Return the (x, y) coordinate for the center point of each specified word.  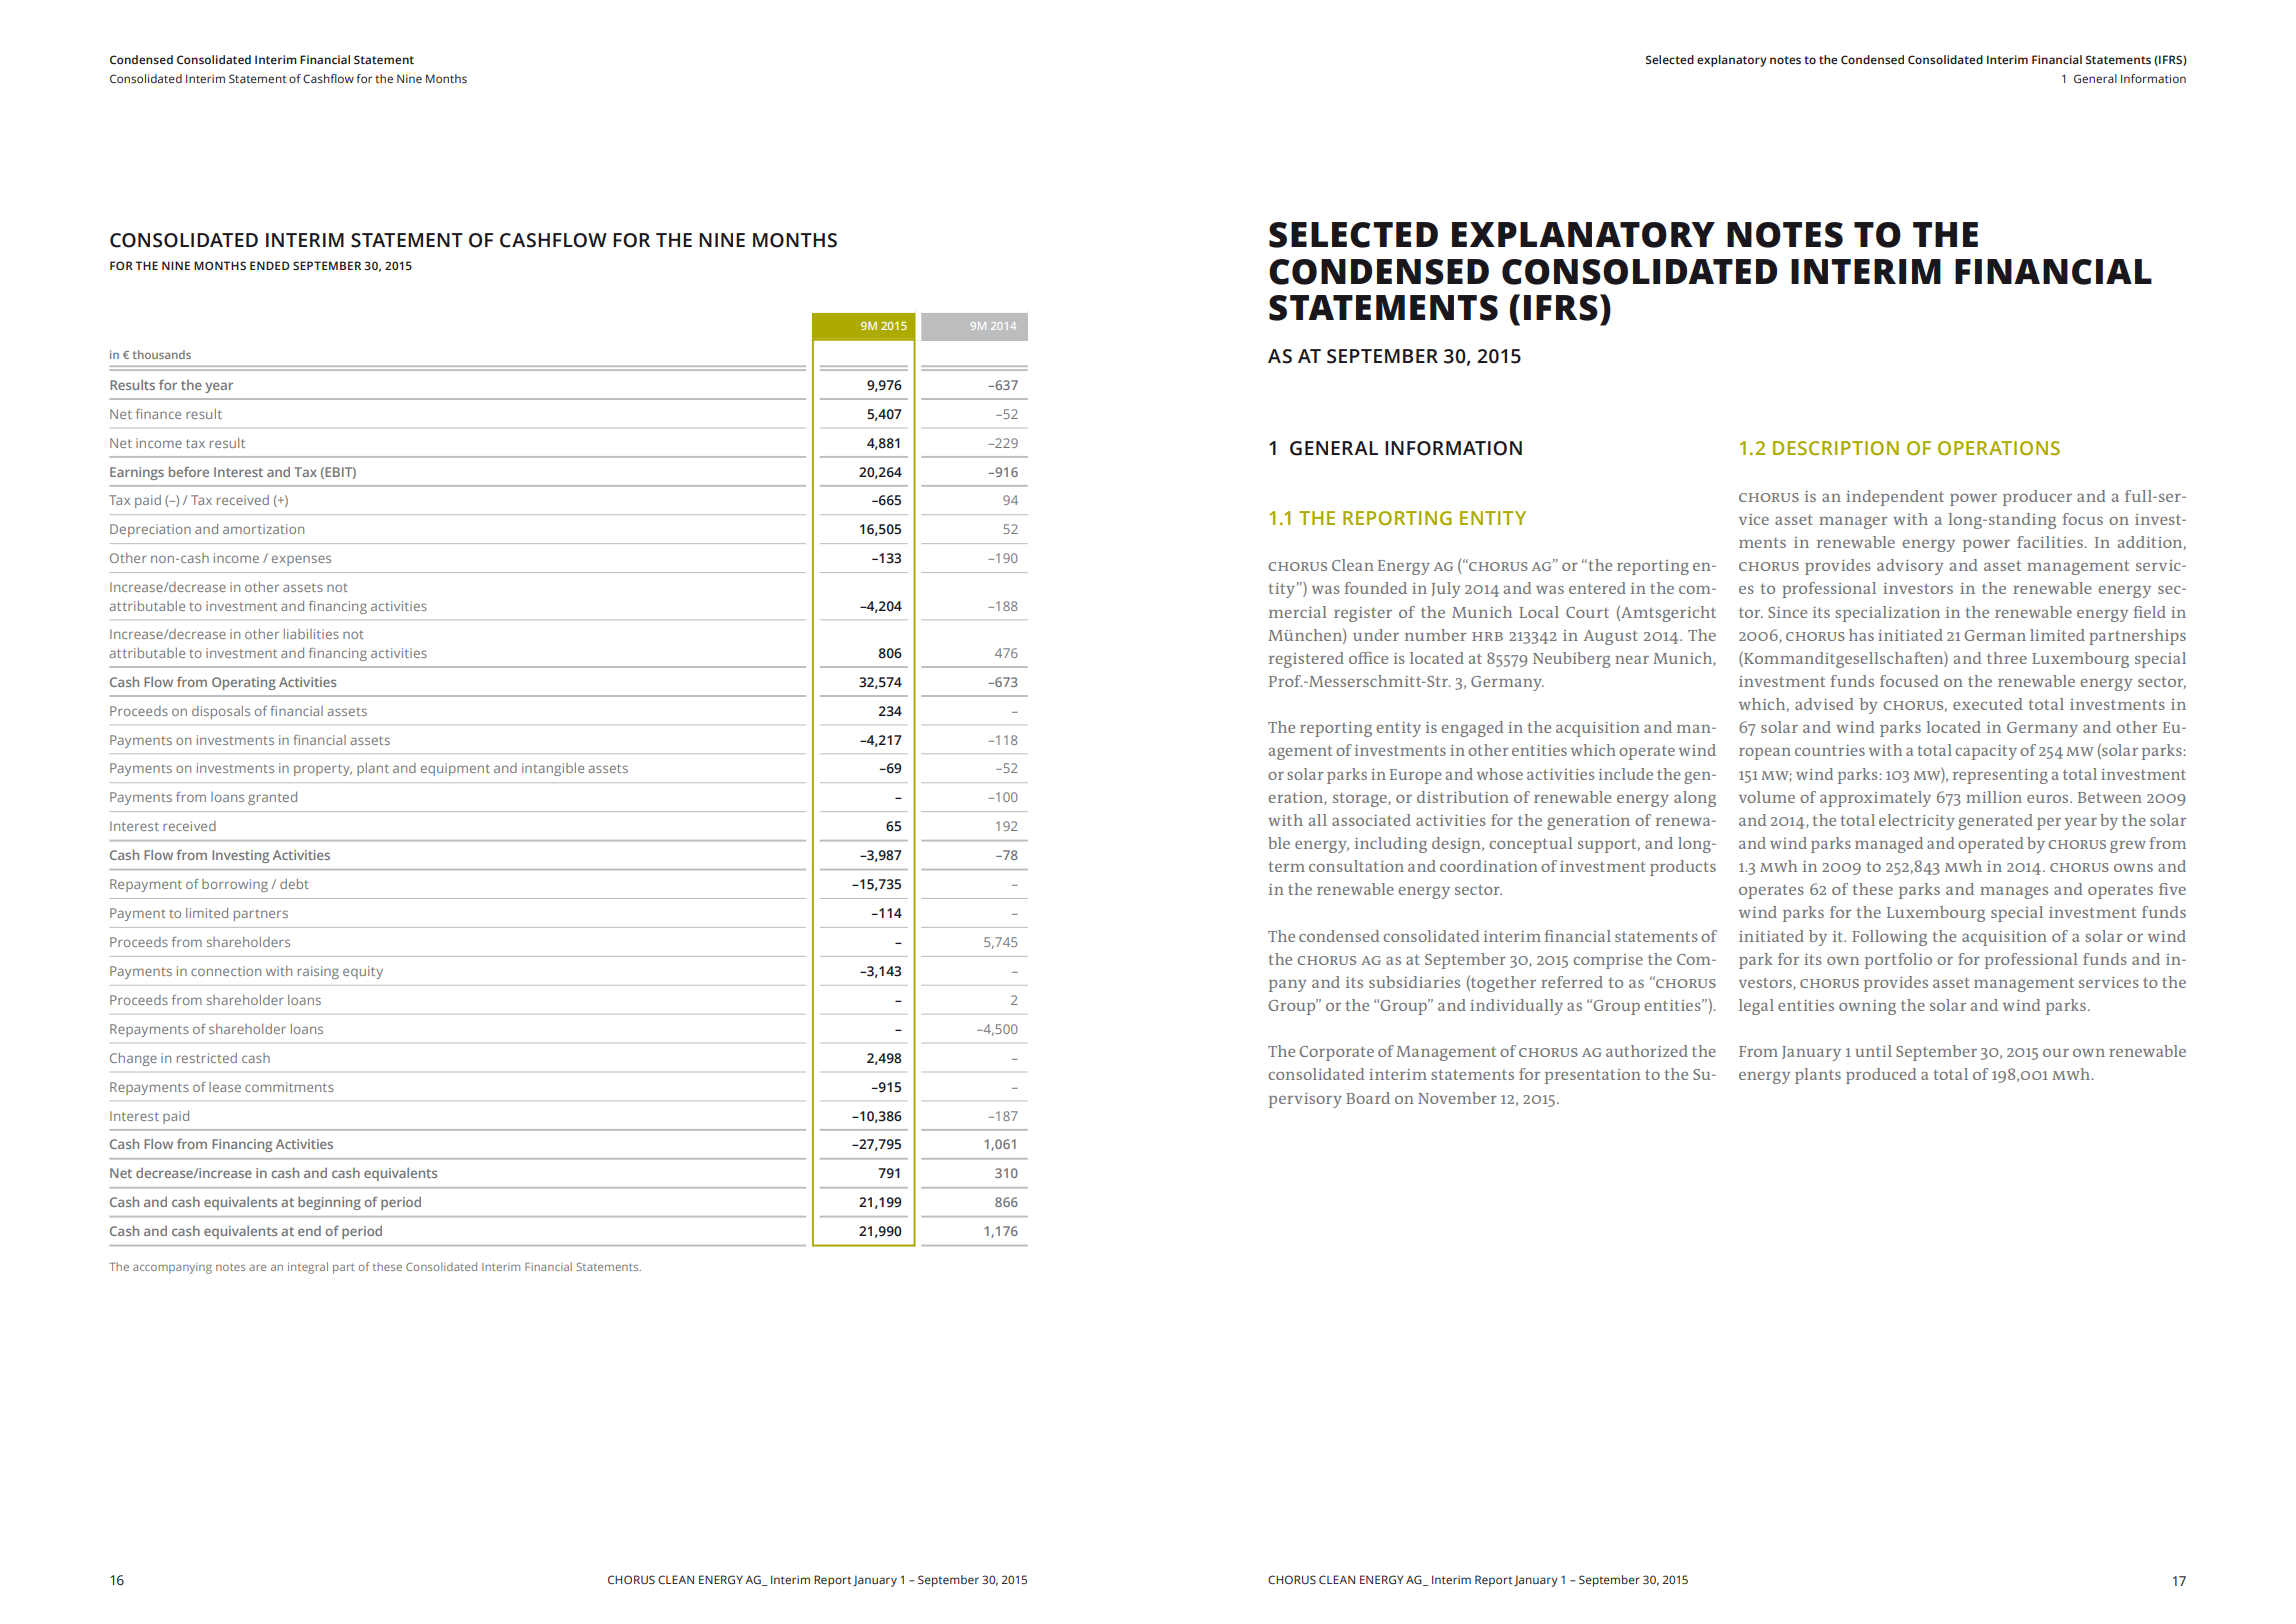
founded (1375, 588)
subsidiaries (1414, 982)
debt (294, 884)
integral (308, 1268)
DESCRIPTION (1836, 448)
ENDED (270, 265)
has (1861, 635)
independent (1895, 498)
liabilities (311, 634)
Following (1889, 938)
